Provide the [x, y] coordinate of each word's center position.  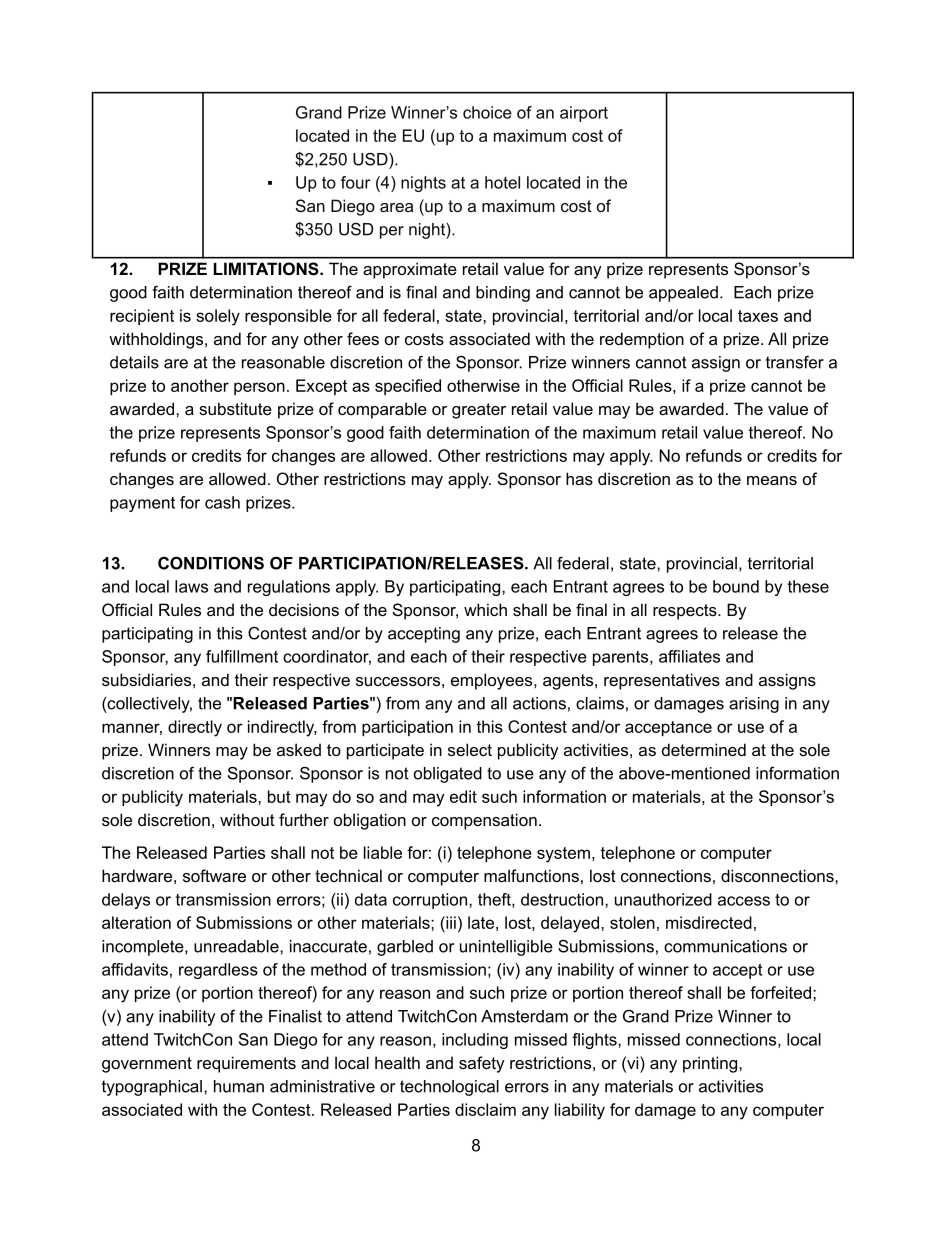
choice [487, 112]
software [214, 875]
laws [191, 586]
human [239, 1086]
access [744, 901]
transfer [795, 362]
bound [736, 586]
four [356, 182]
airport [584, 114]
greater [479, 411]
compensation [484, 821]
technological [449, 1088]
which [485, 609]
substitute [235, 408]
